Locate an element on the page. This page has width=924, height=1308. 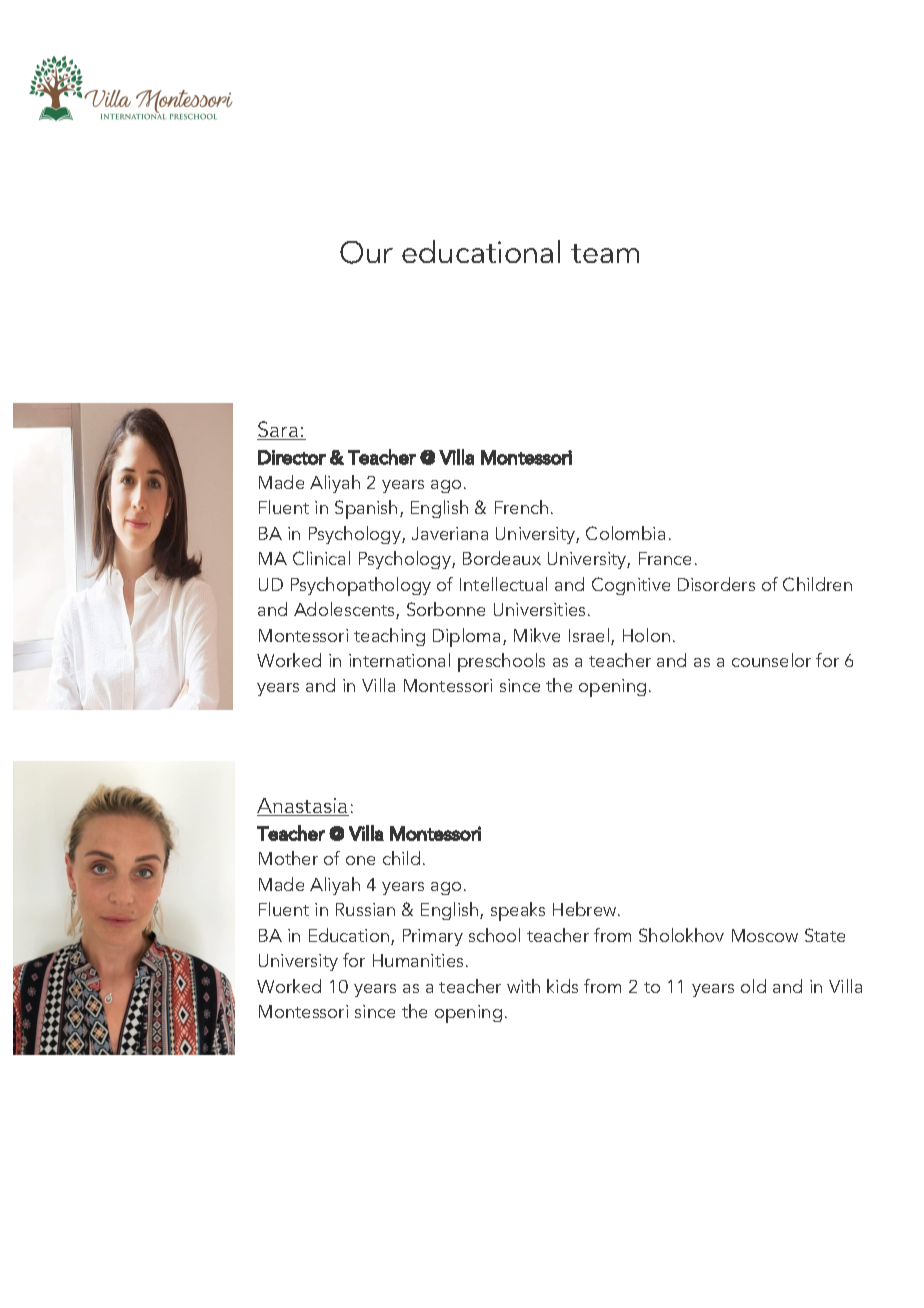
Humanities is located at coordinates (418, 960).
